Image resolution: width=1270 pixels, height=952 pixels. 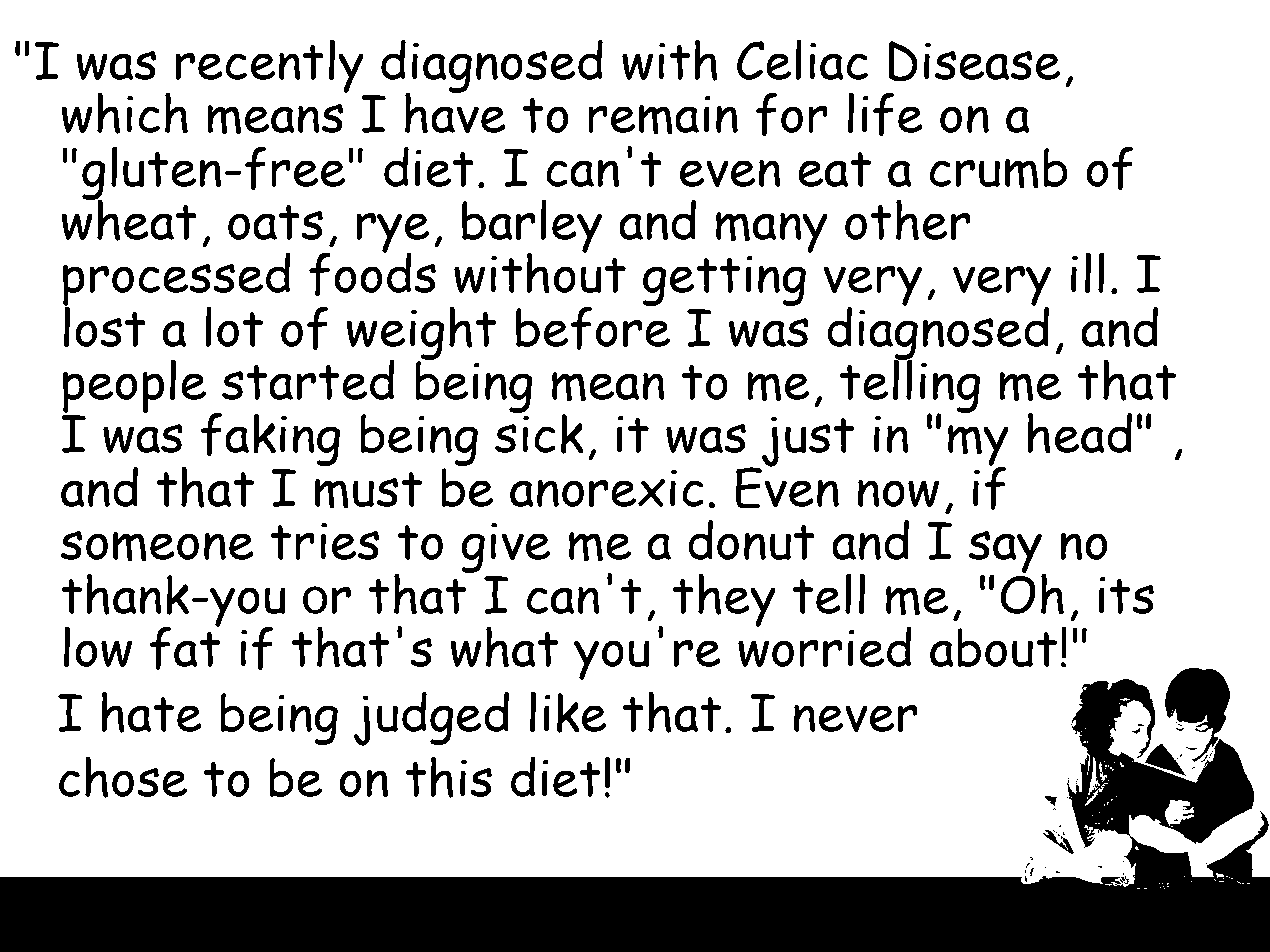 I want to click on Disease, so click(x=974, y=61).
